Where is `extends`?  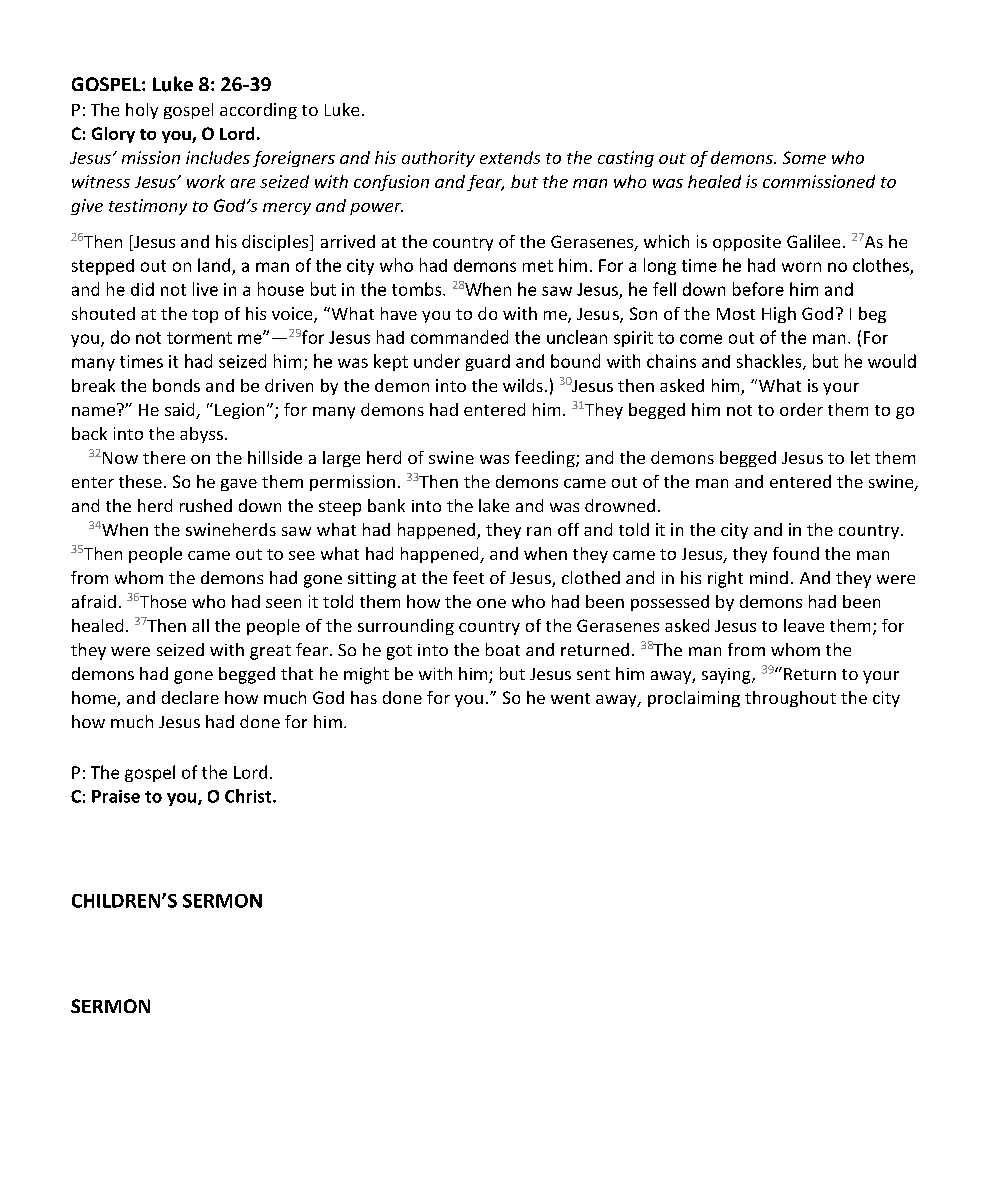
extends is located at coordinates (510, 157).
